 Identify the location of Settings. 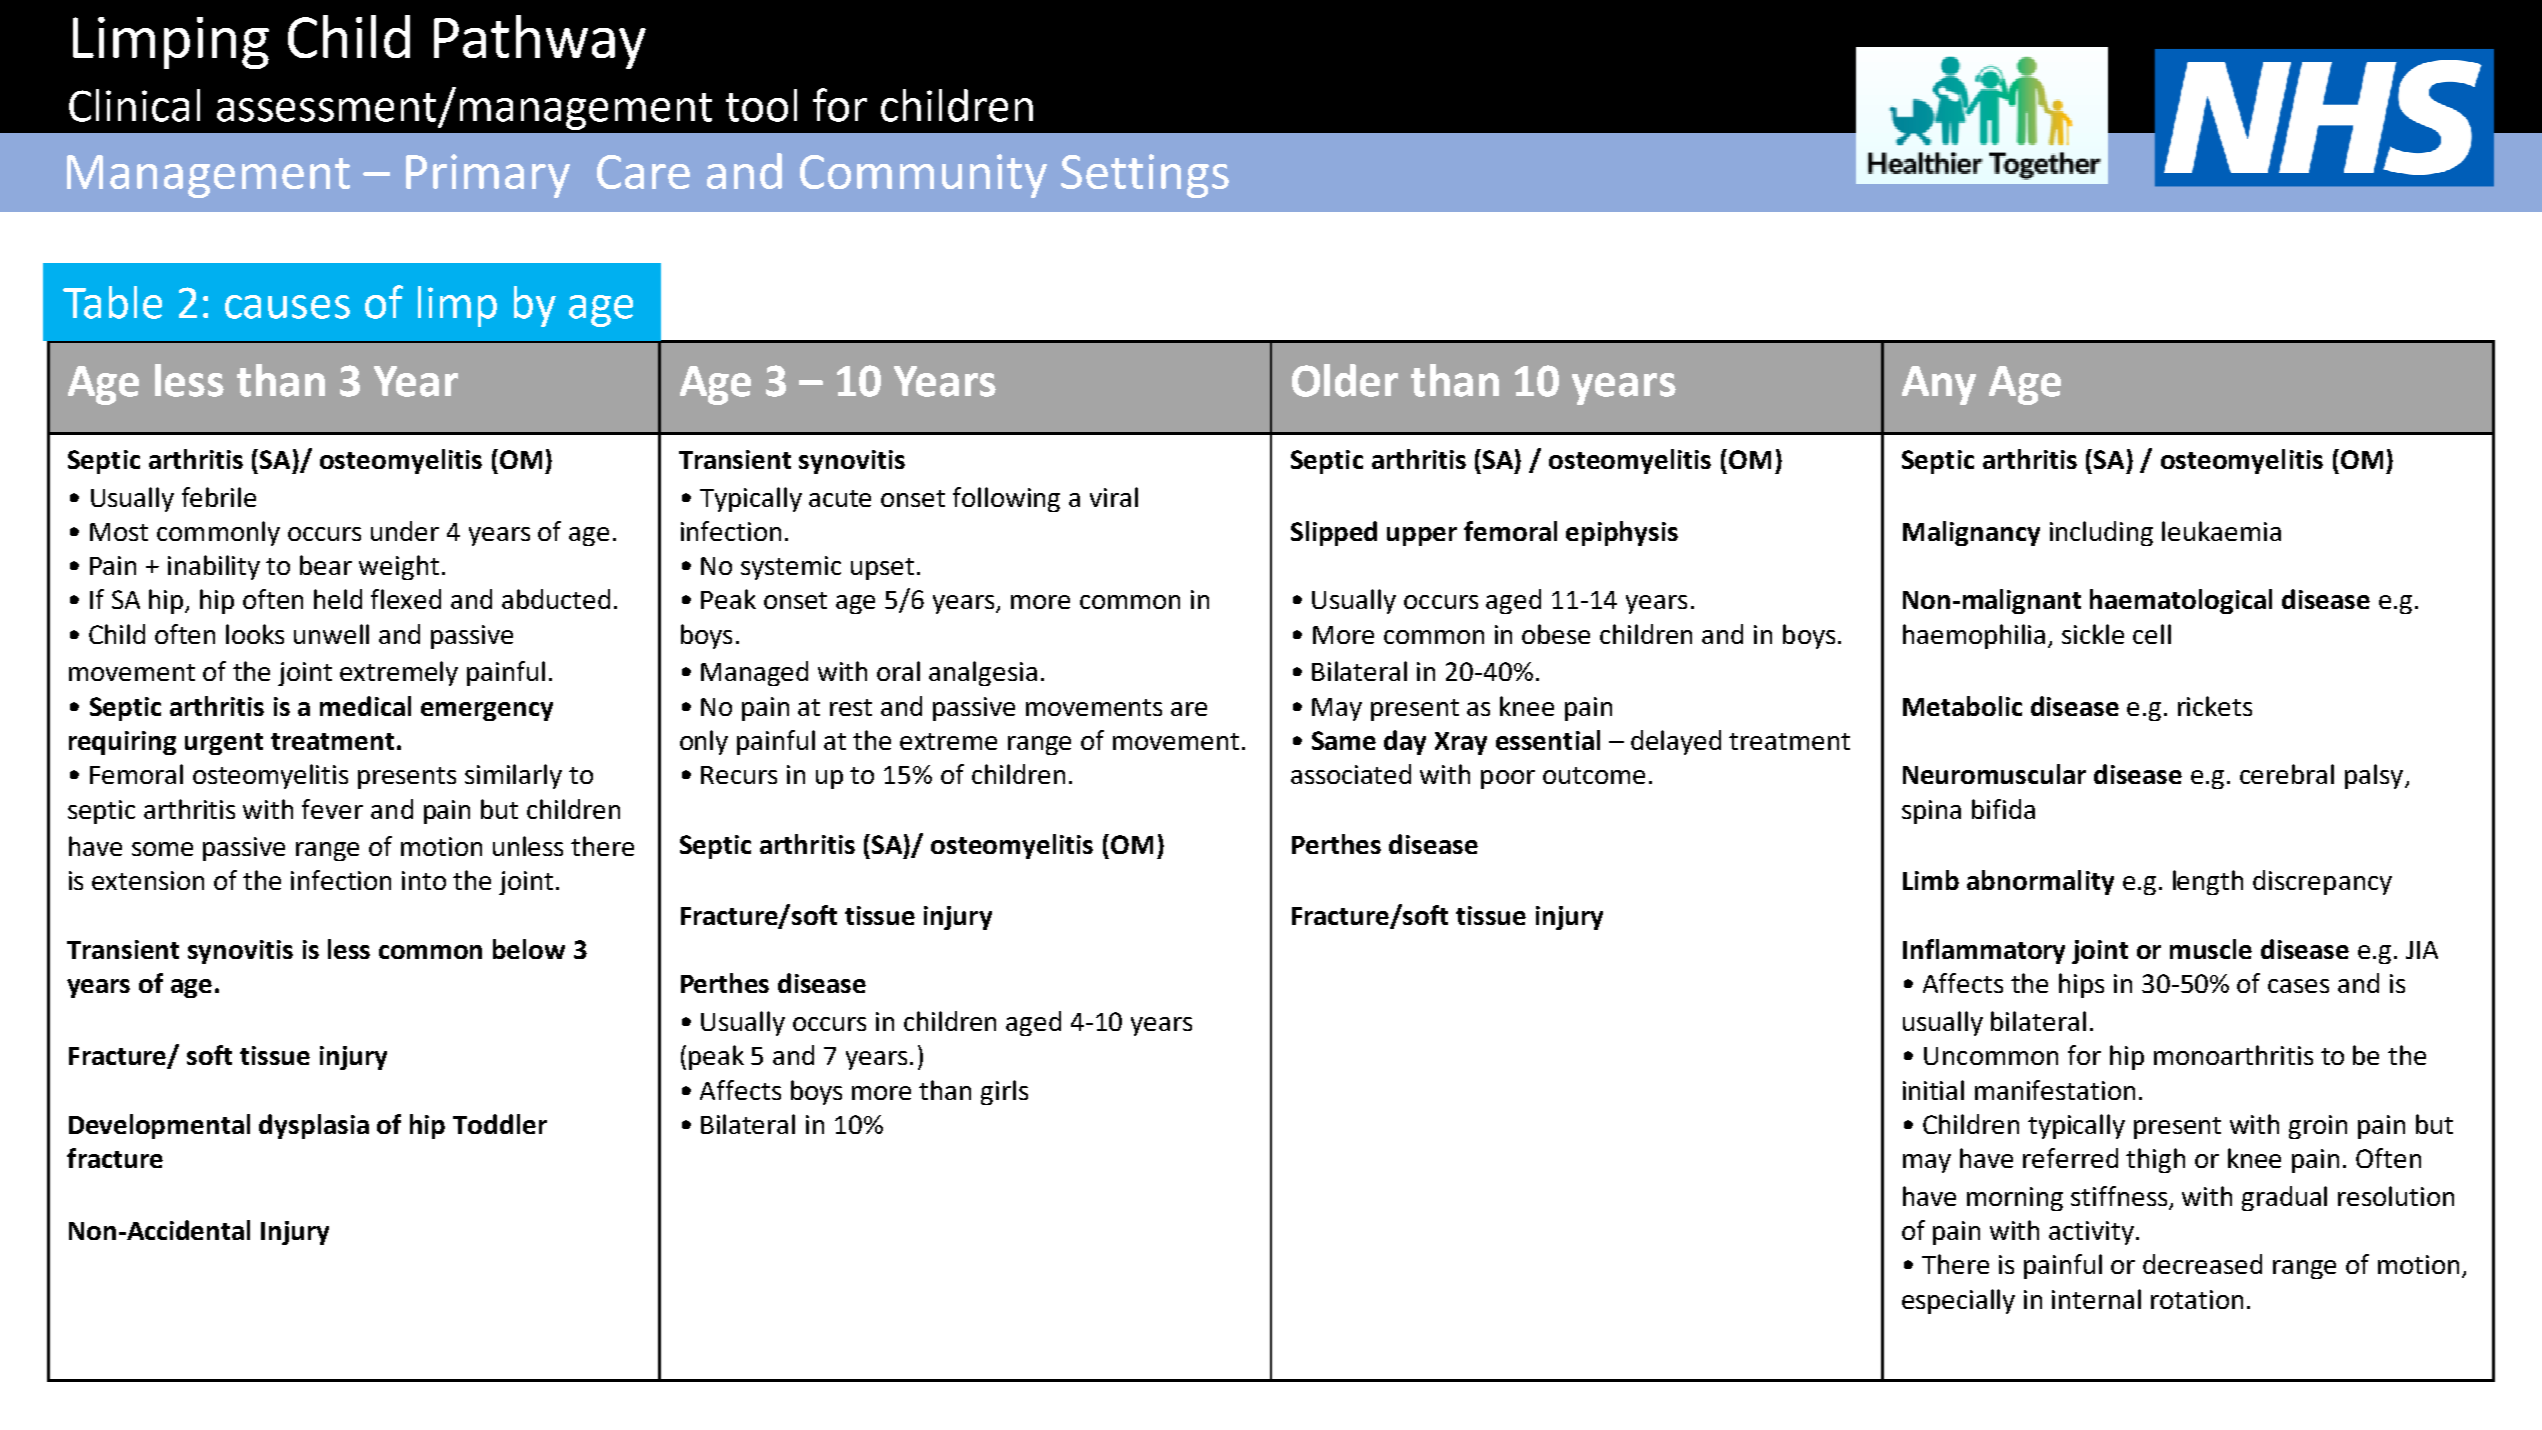
(1145, 176).
